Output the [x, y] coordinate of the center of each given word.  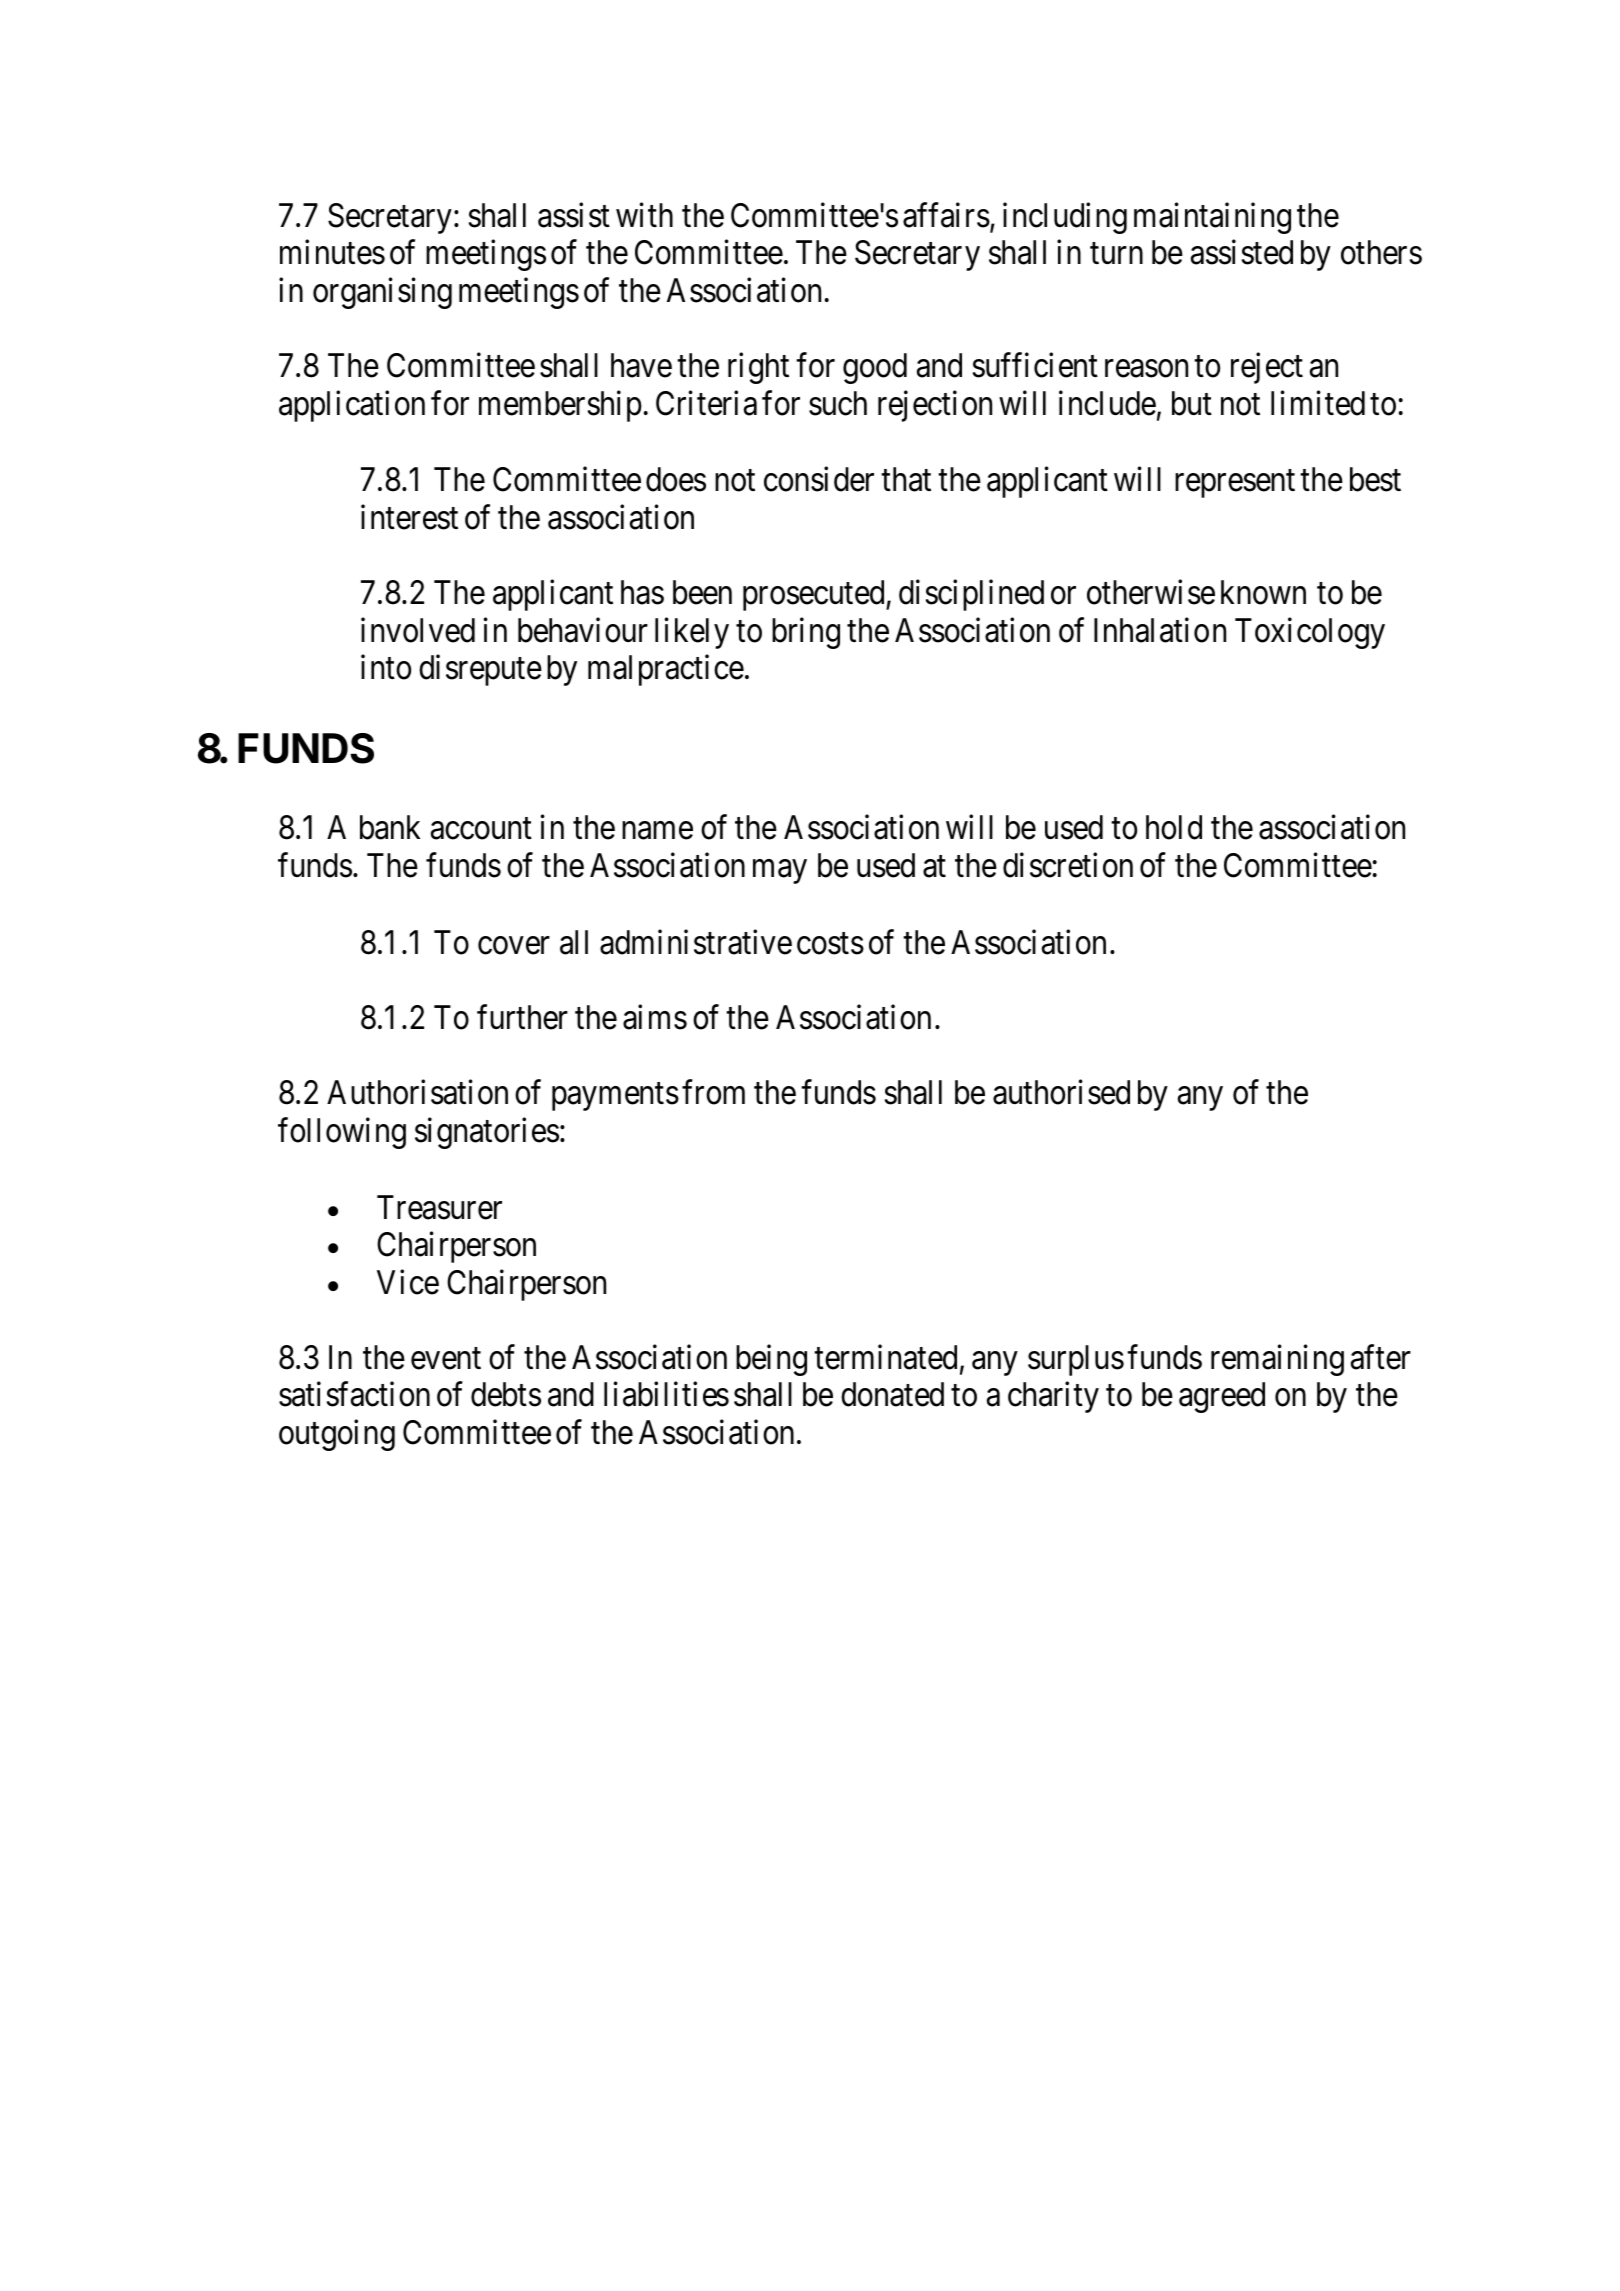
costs [830, 944]
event [446, 1359]
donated [892, 1394]
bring [806, 633]
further [522, 1017]
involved [418, 630]
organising [382, 293]
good [875, 368]
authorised [1061, 1092]
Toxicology [1310, 633]
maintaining [1212, 218]
